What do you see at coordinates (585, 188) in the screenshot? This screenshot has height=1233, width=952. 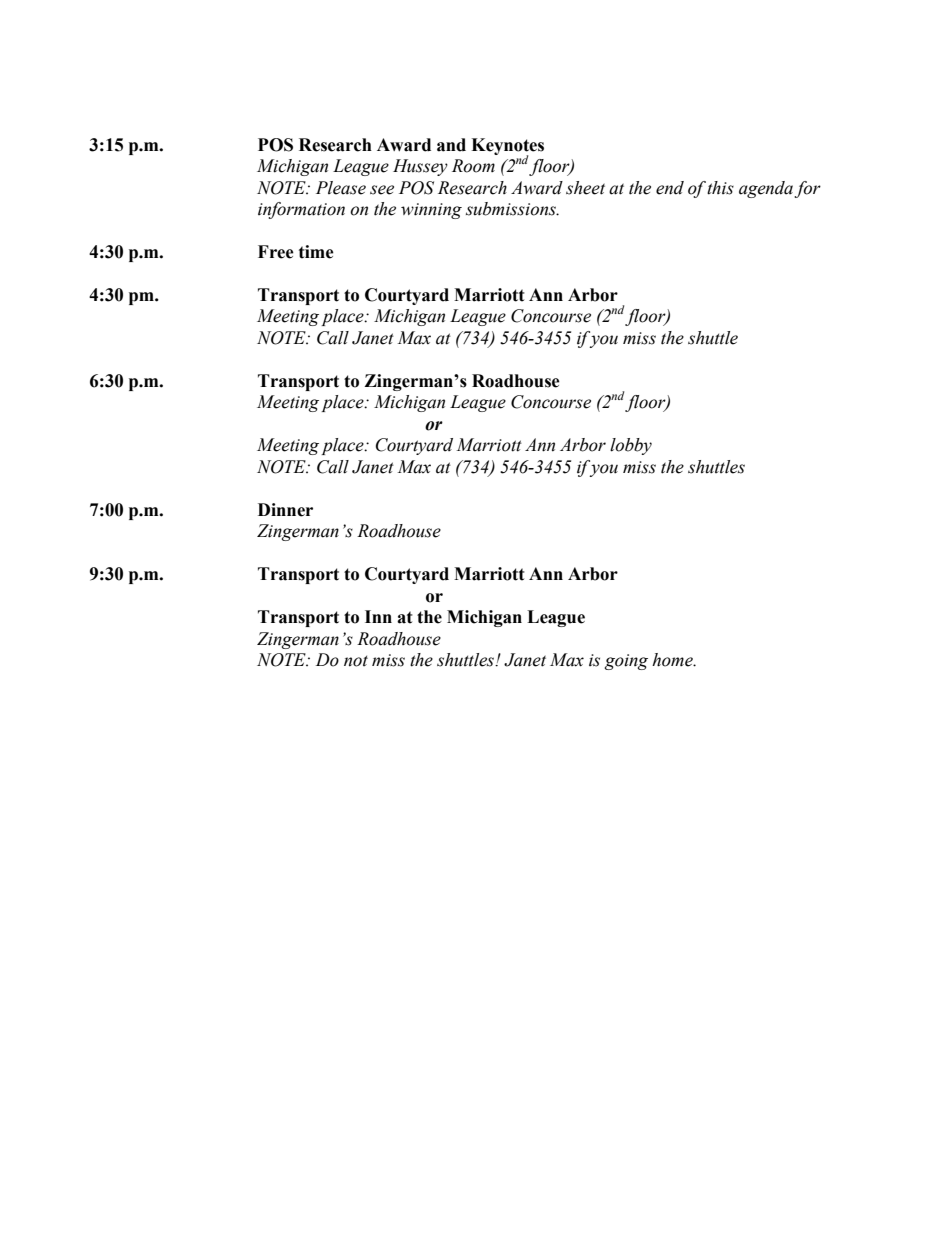 I see `sheet` at bounding box center [585, 188].
